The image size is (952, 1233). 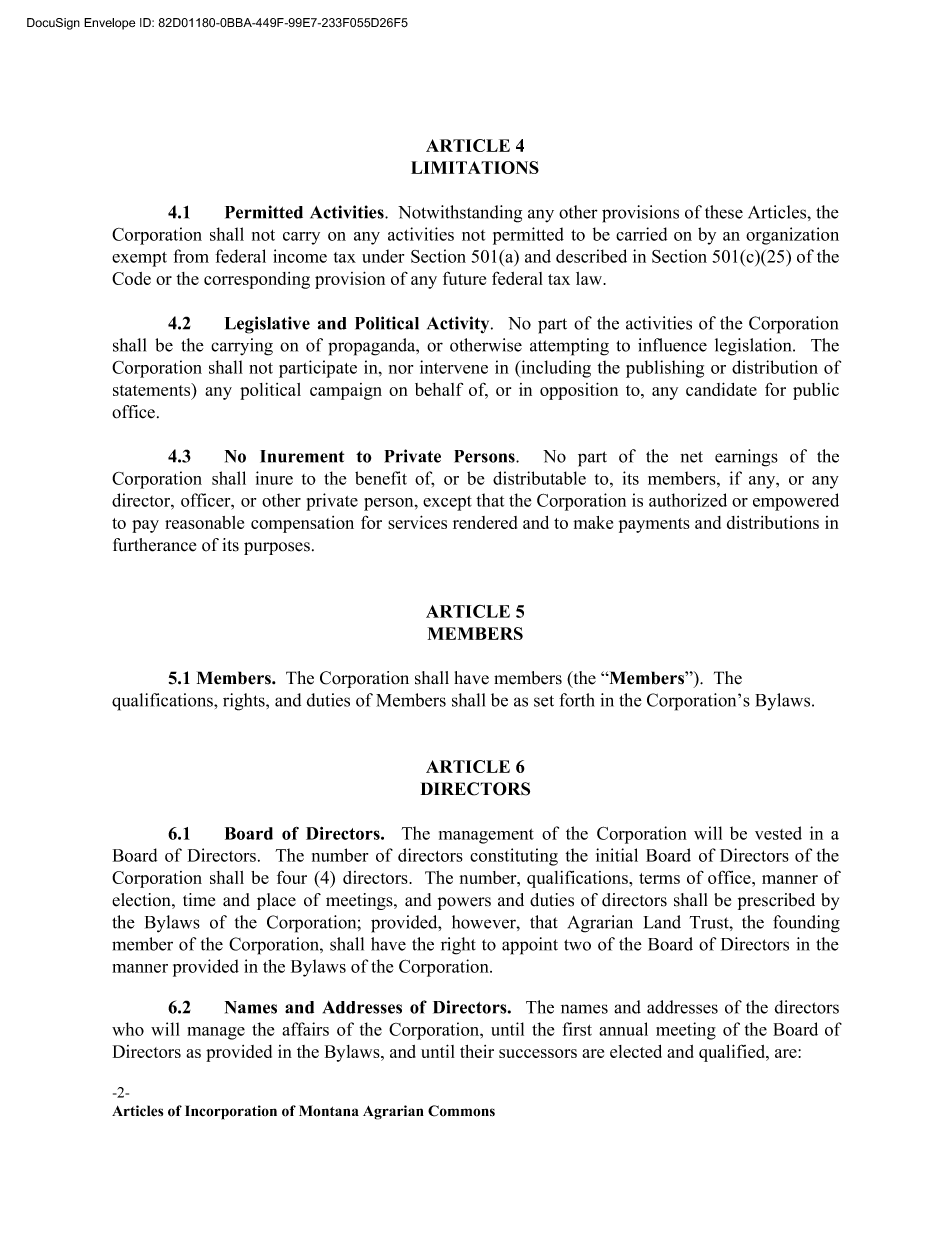 What do you see at coordinates (199, 900) in the screenshot?
I see `time` at bounding box center [199, 900].
